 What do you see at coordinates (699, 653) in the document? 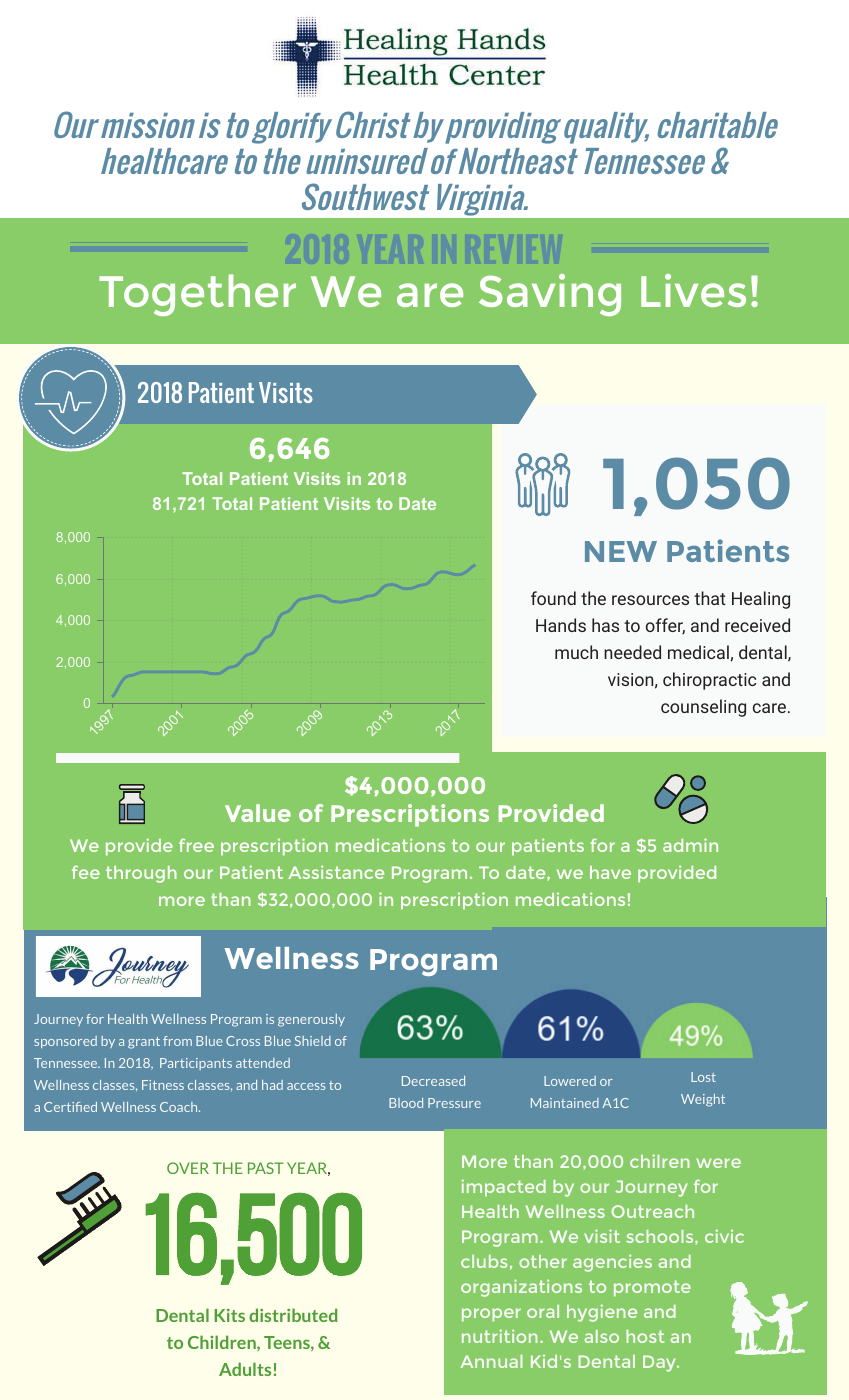
I see `medical` at bounding box center [699, 653].
